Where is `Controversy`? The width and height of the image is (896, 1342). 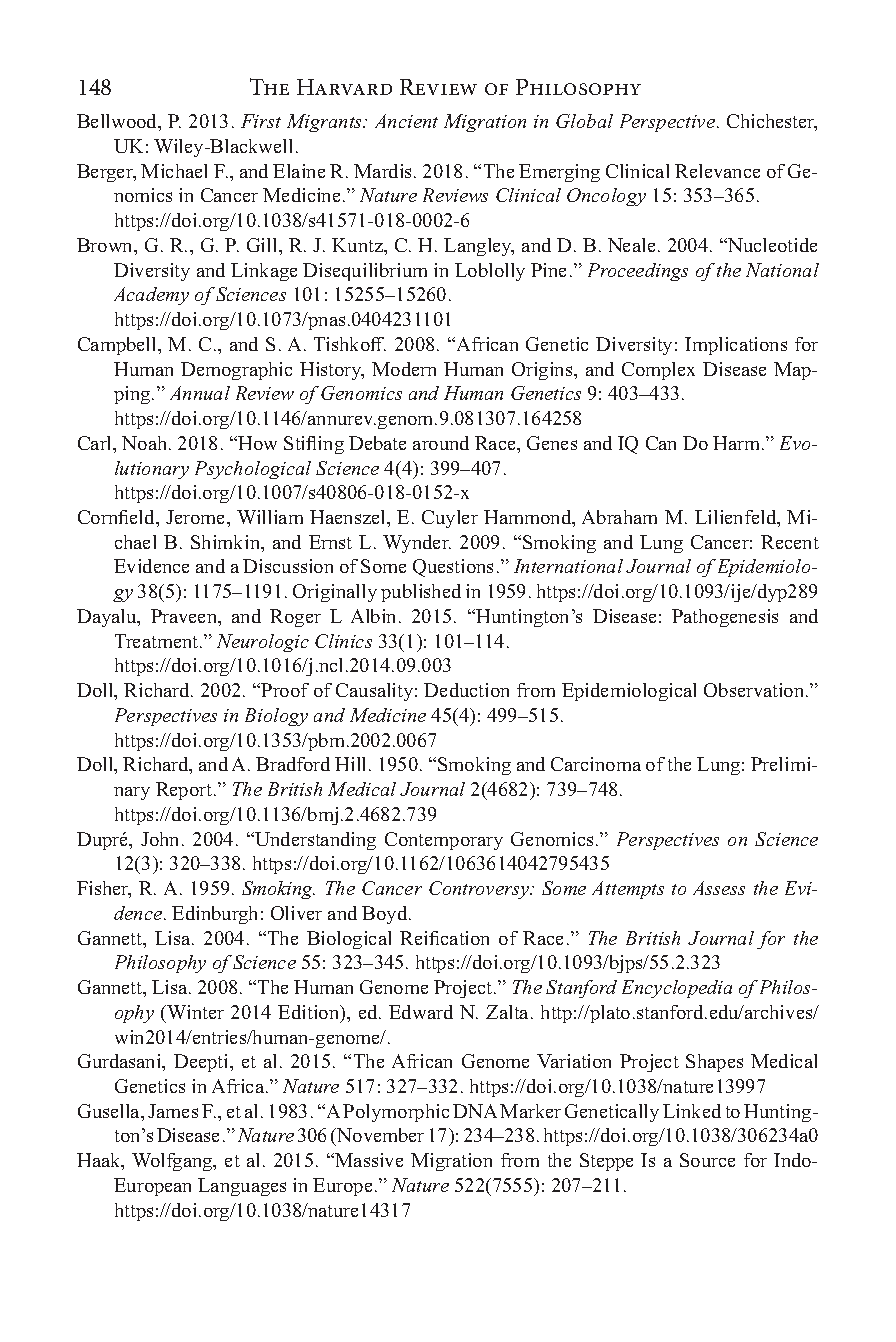
Controversy is located at coordinates (480, 890).
